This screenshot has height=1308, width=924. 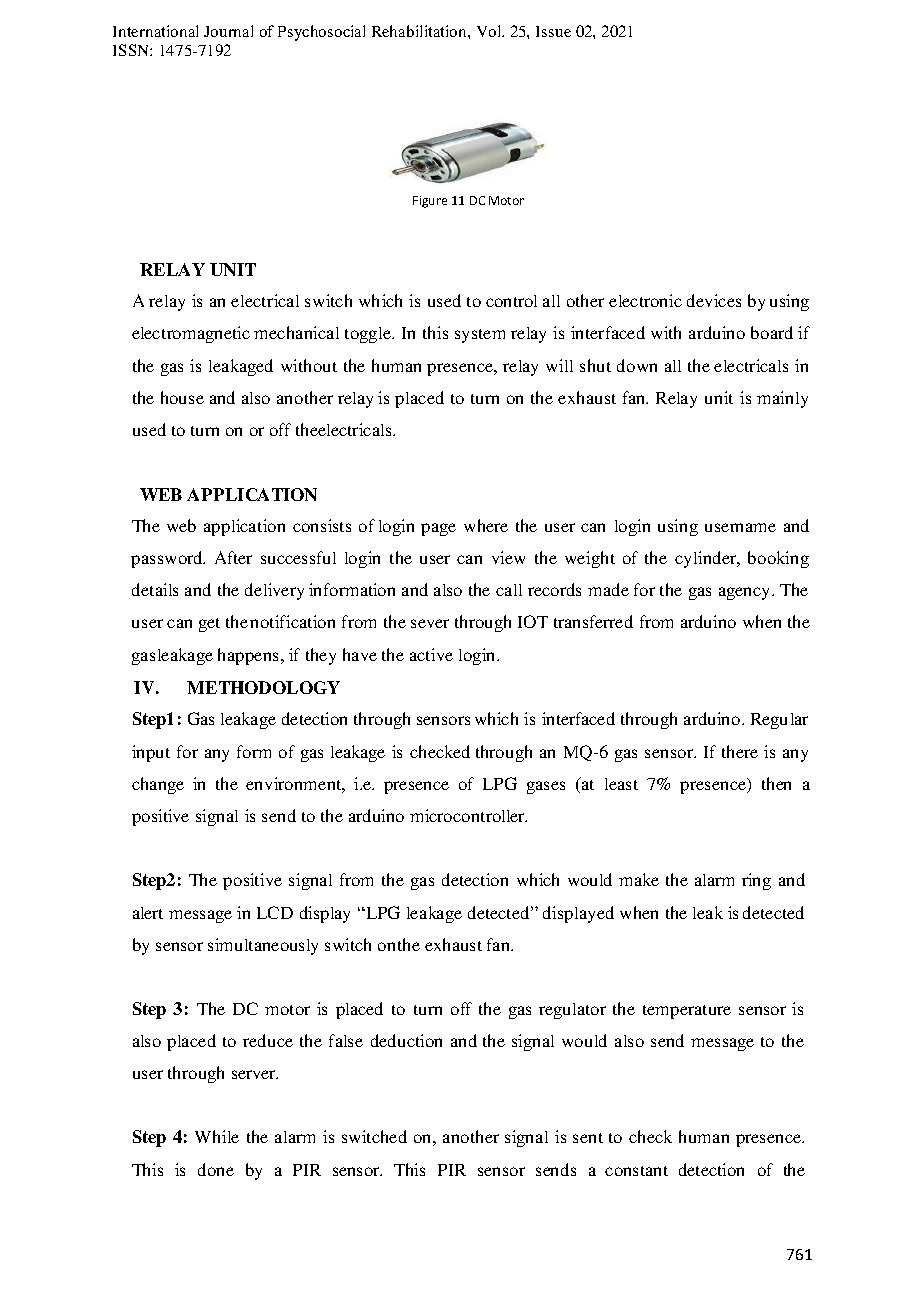 I want to click on deduction, so click(x=406, y=1040).
